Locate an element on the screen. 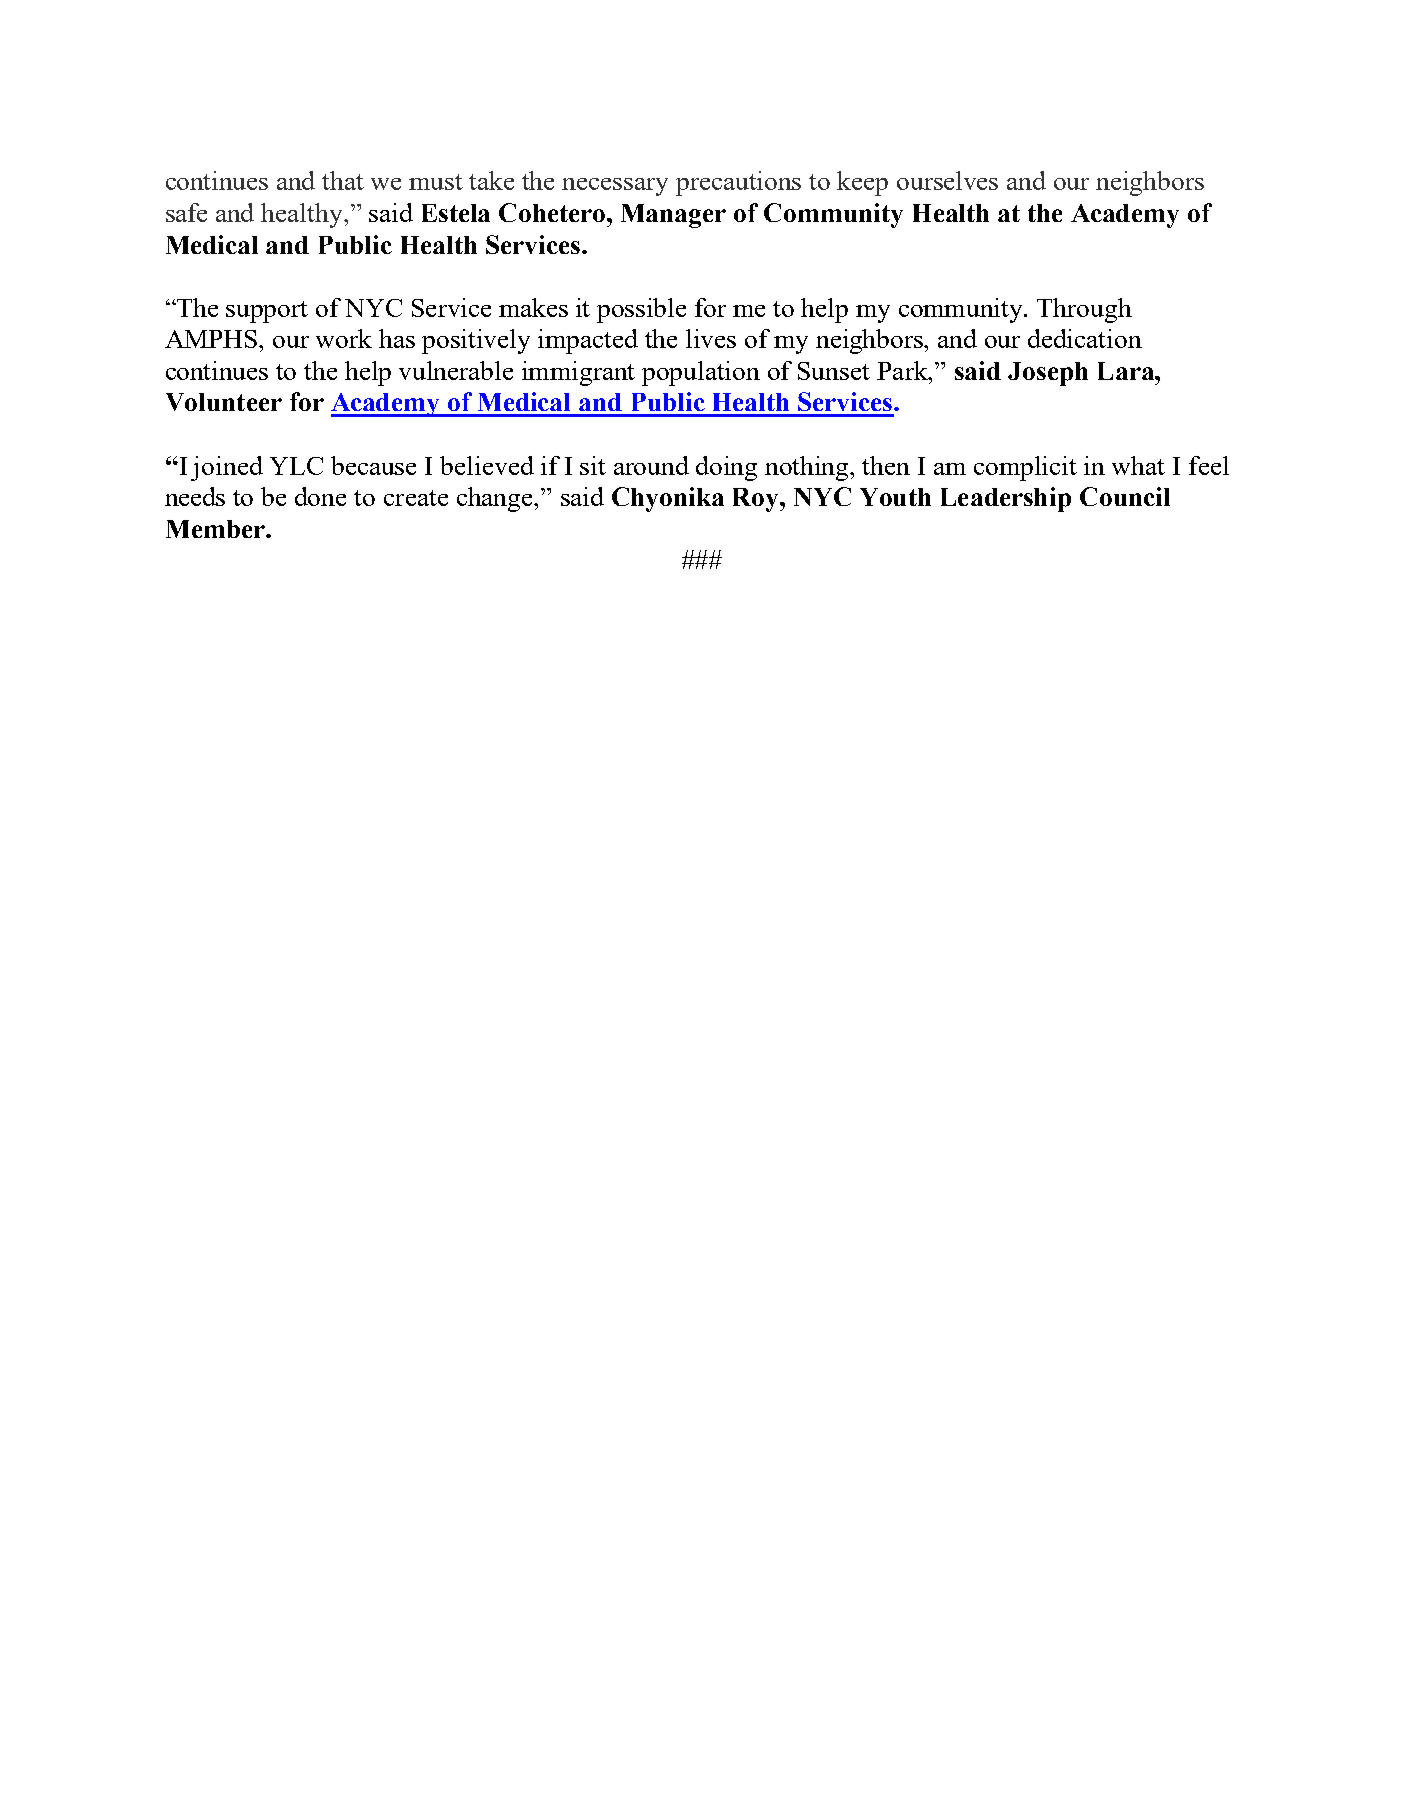 This screenshot has width=1401, height=1813. that is located at coordinates (343, 180).
